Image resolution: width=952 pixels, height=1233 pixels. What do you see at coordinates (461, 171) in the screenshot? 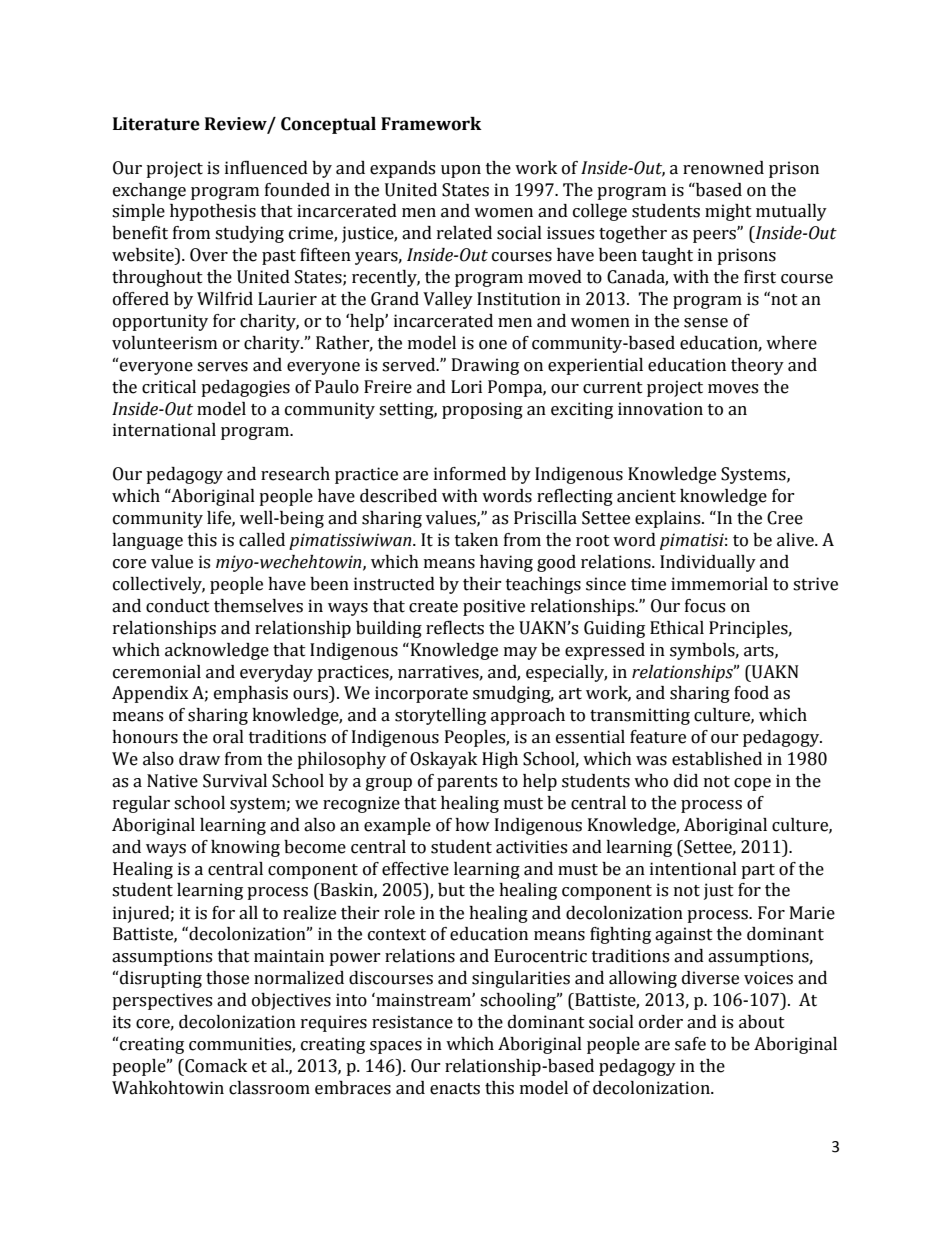
I see `upon` at bounding box center [461, 171].
